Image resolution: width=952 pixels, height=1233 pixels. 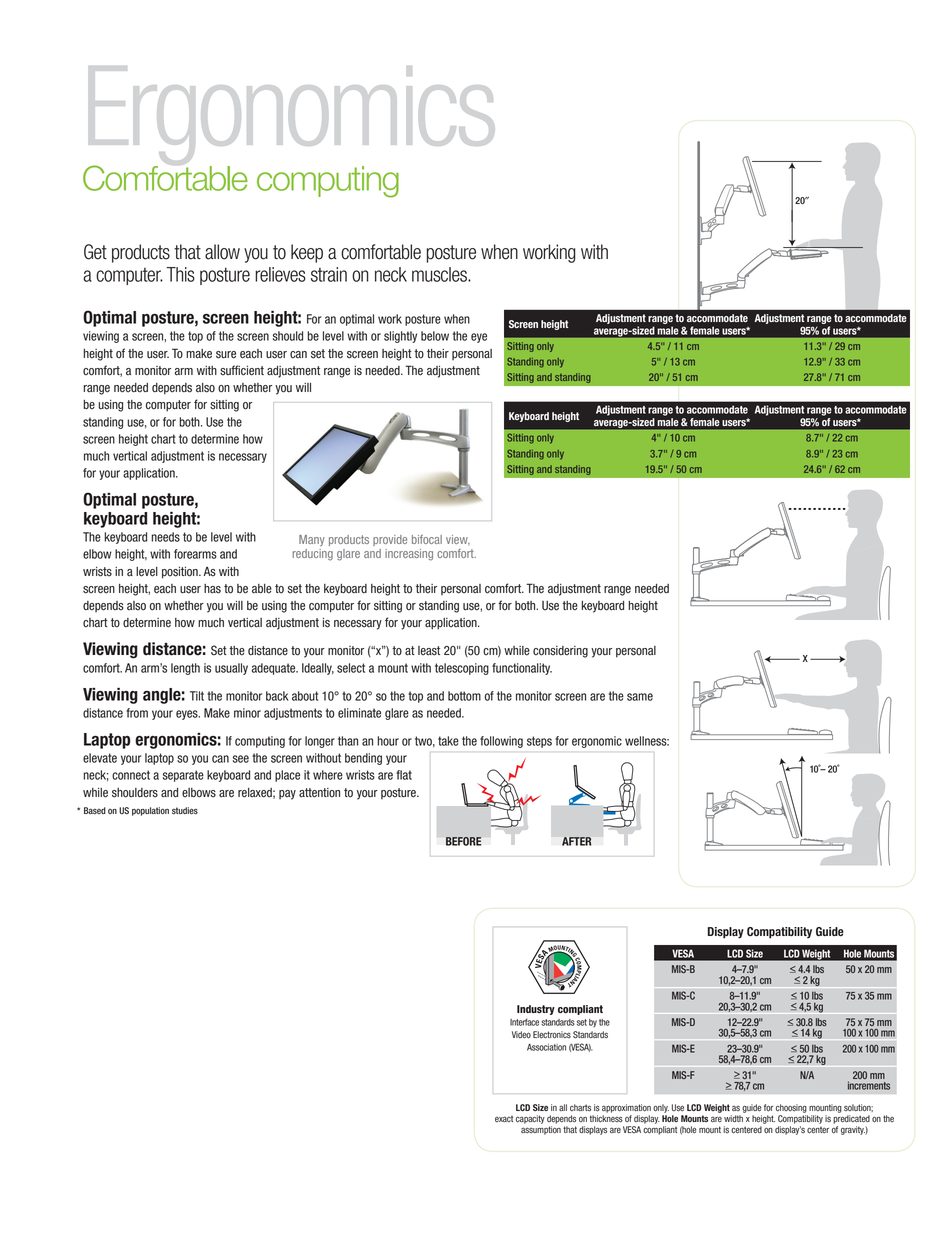 I want to click on studies, so click(x=185, y=811).
